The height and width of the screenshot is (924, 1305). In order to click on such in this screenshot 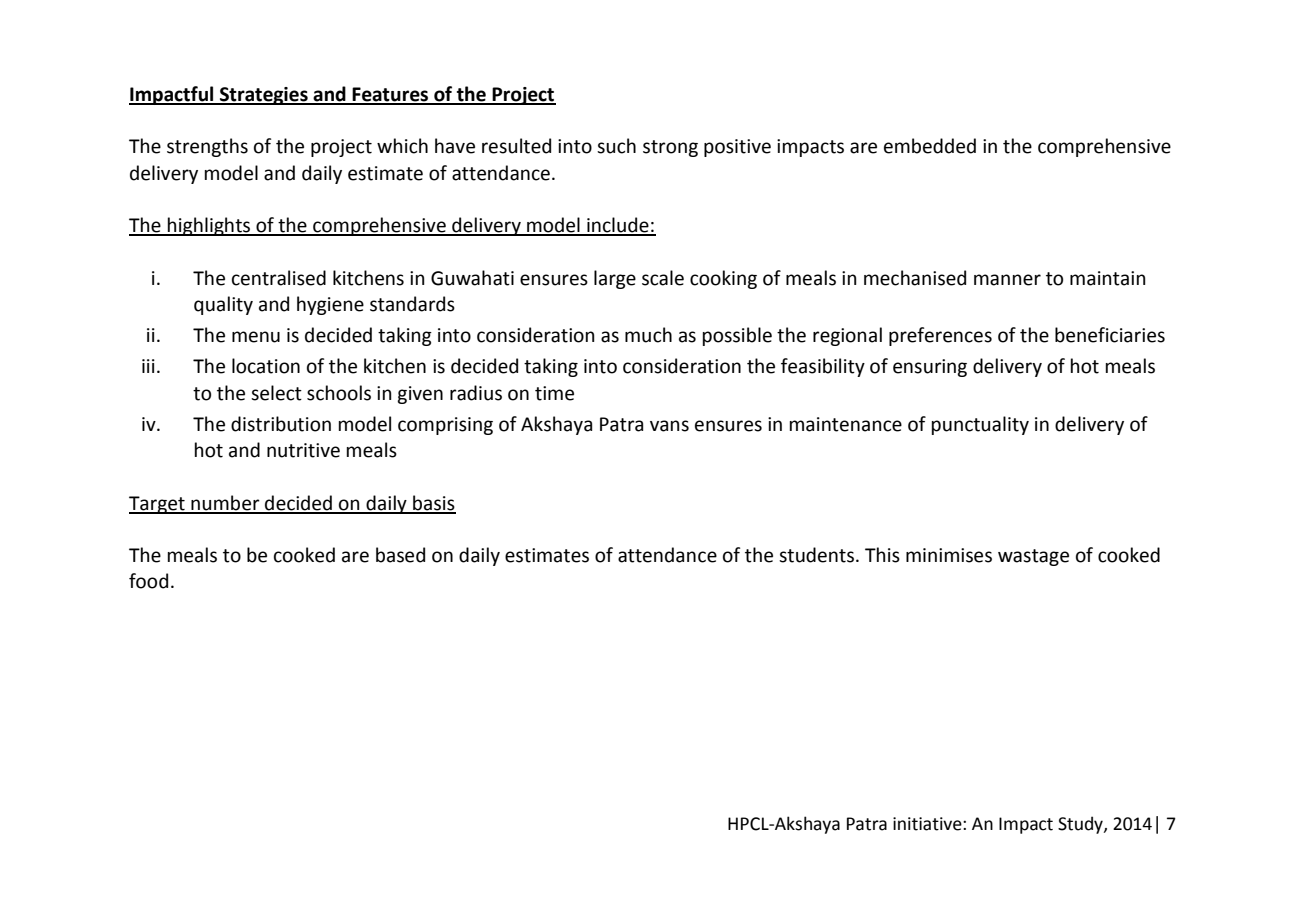, I will do `click(616, 146)`.
